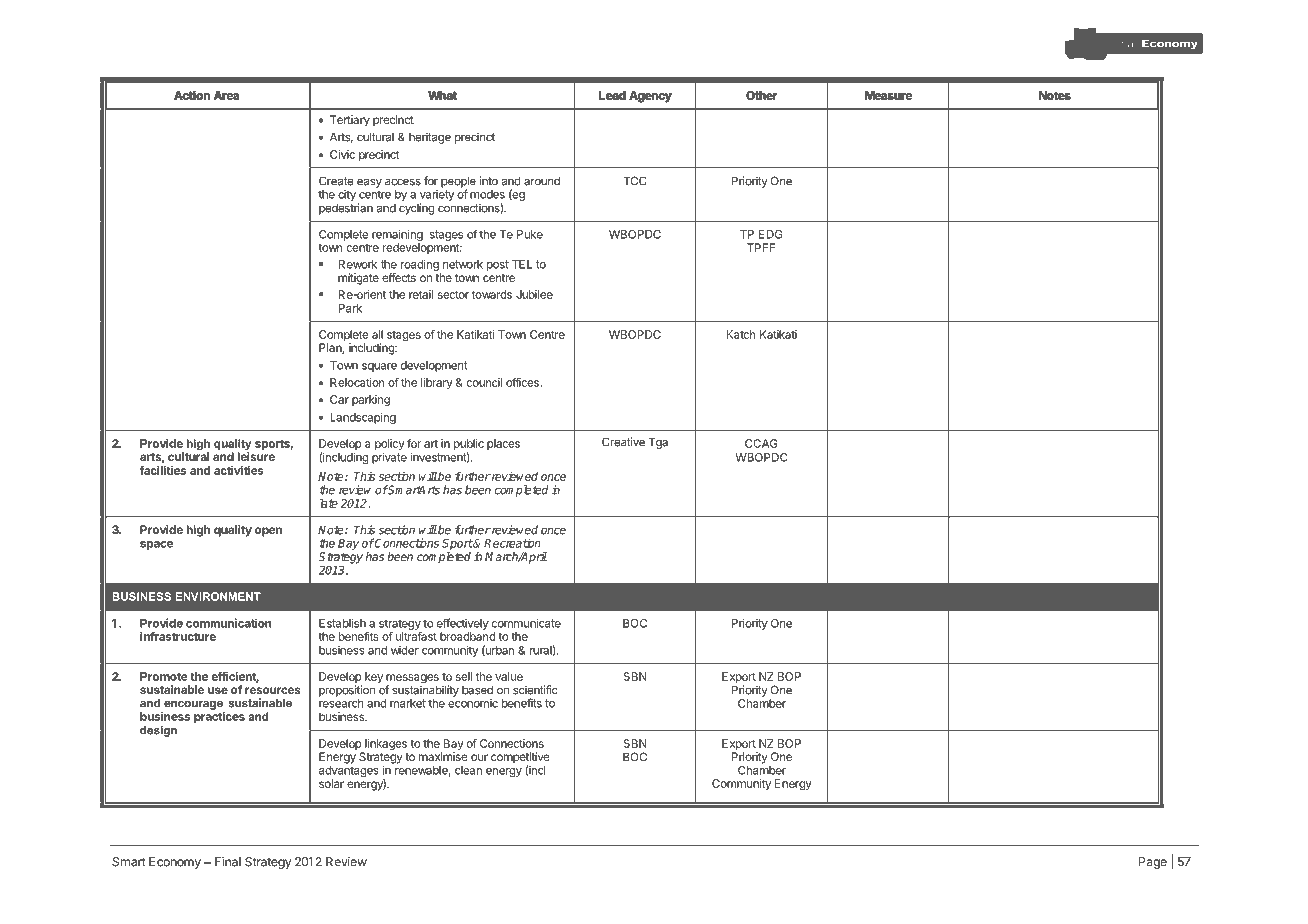 The height and width of the screenshot is (924, 1308). I want to click on Measure, so click(888, 95).
